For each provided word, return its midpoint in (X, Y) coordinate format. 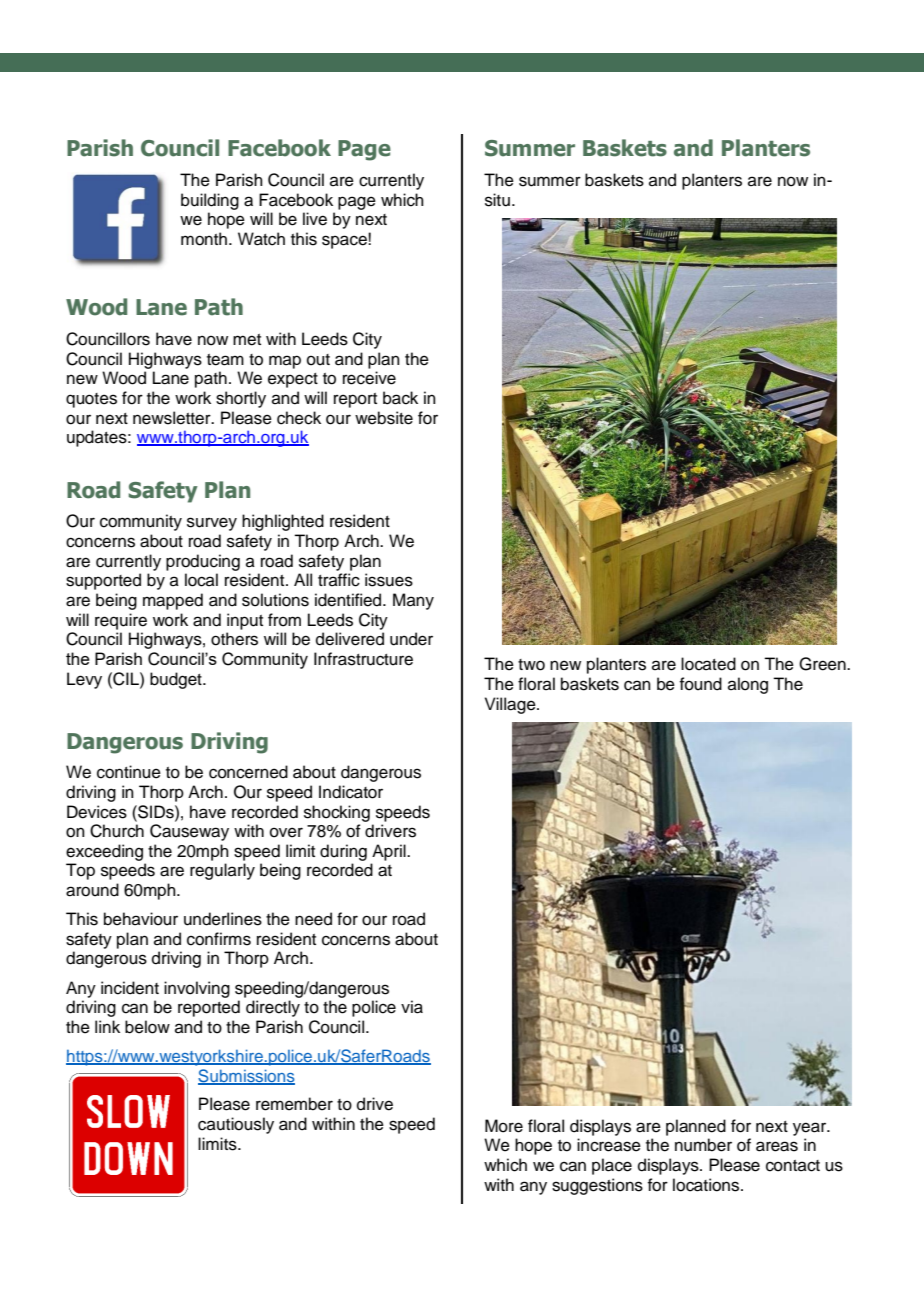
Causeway (189, 832)
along (748, 685)
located (708, 664)
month (204, 239)
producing (203, 562)
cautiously (236, 1125)
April (390, 852)
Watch (261, 239)
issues (389, 580)
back (400, 398)
